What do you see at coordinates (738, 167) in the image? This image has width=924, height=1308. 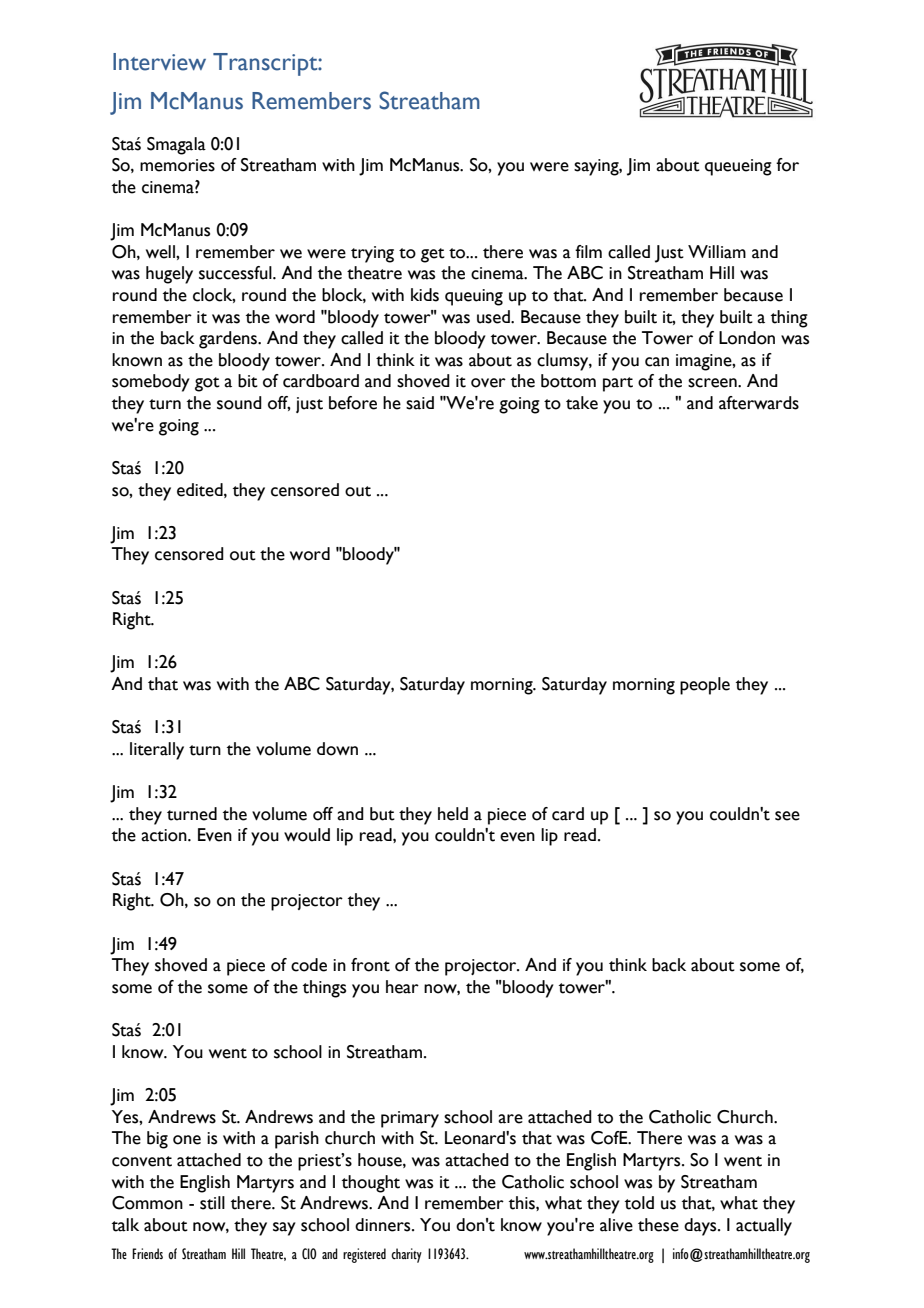 I see `queueing` at bounding box center [738, 167].
